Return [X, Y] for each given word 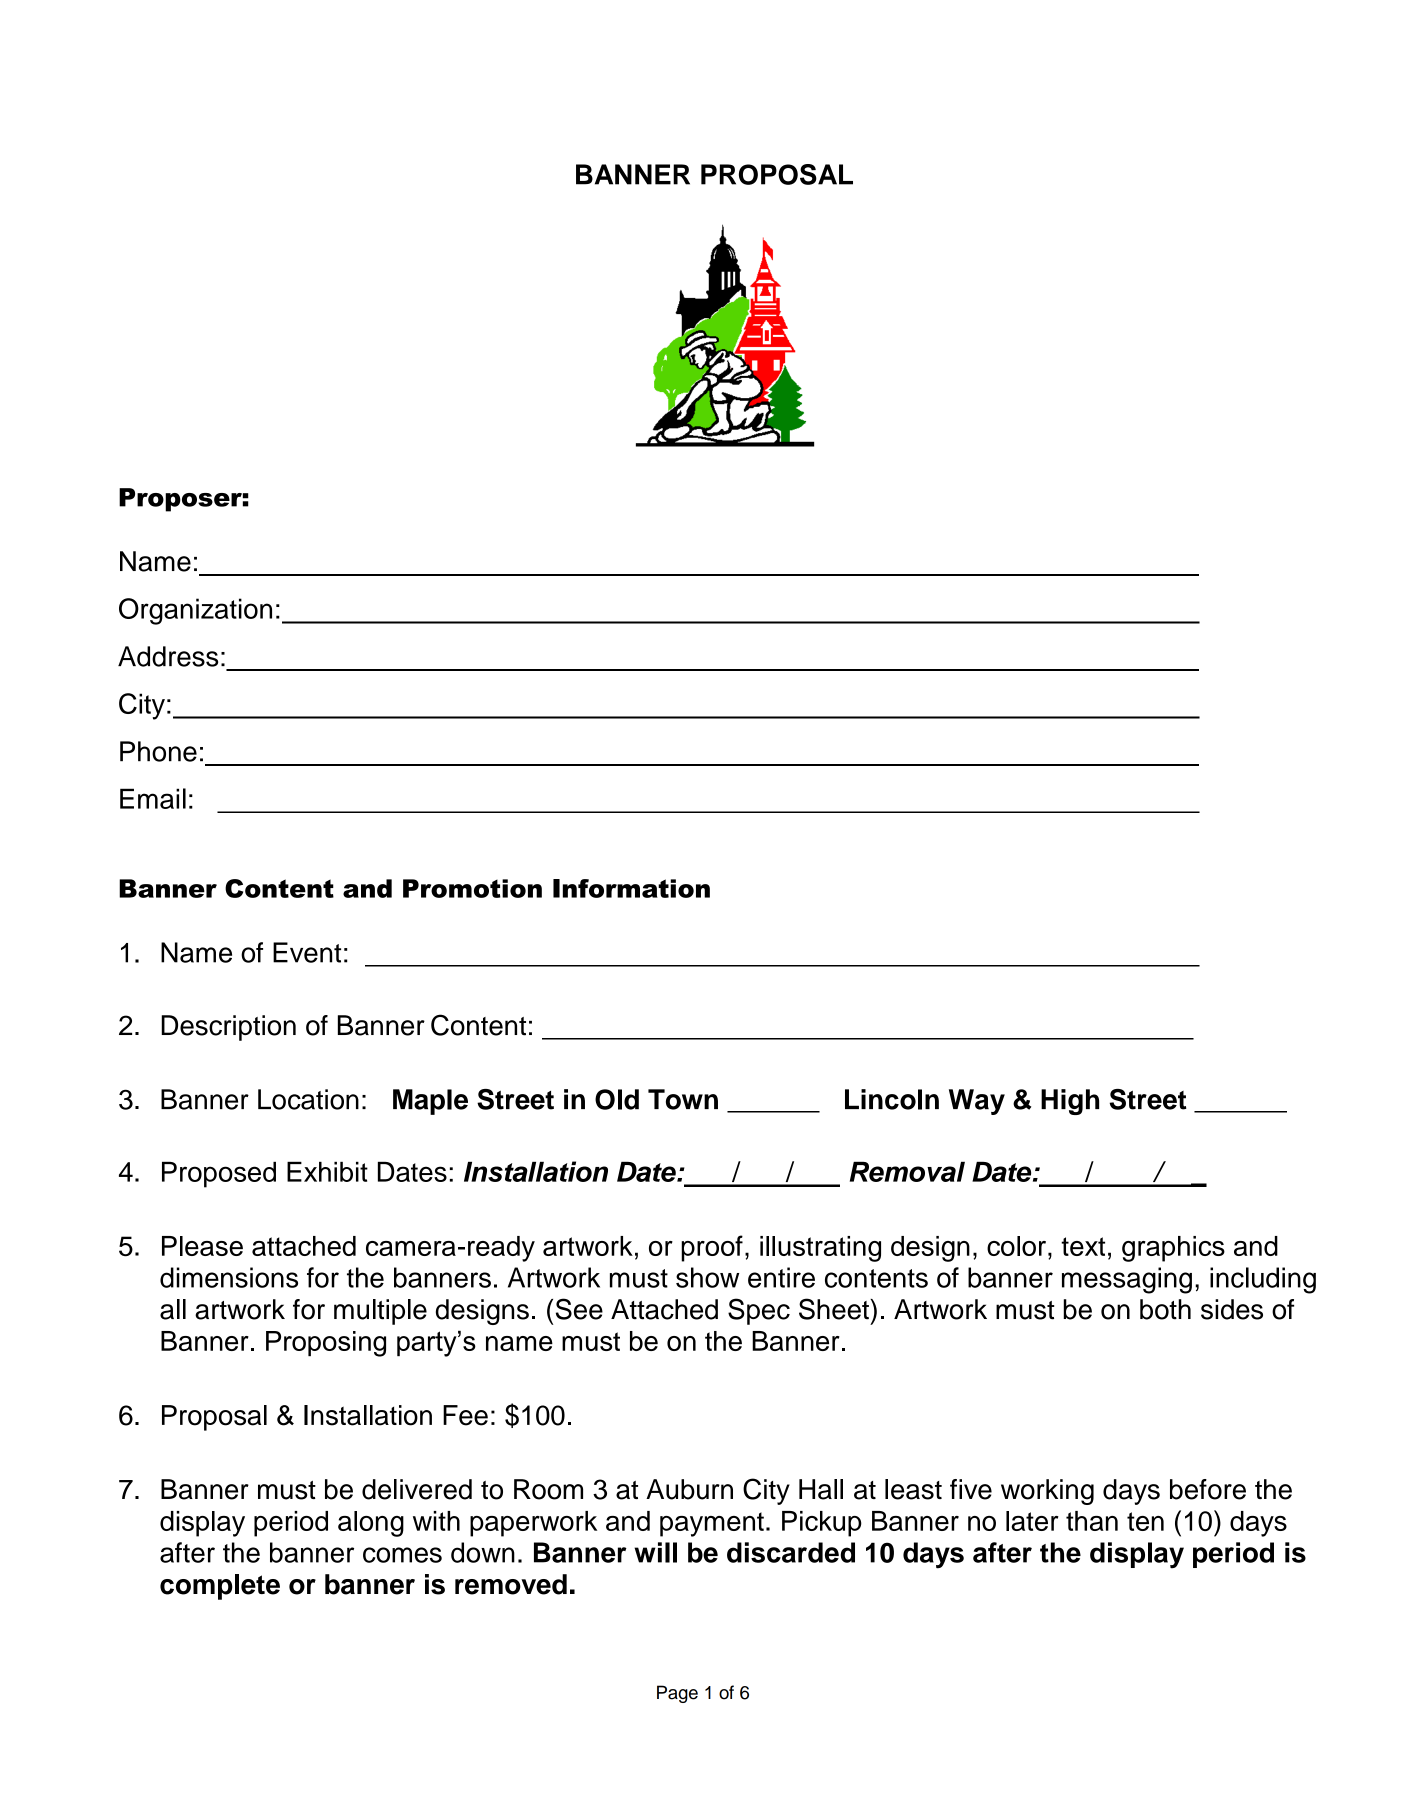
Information [631, 888]
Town [683, 1099]
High [1070, 1102]
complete [220, 1587]
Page [677, 1694]
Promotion [472, 888]
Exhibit [327, 1171]
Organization [195, 611]
